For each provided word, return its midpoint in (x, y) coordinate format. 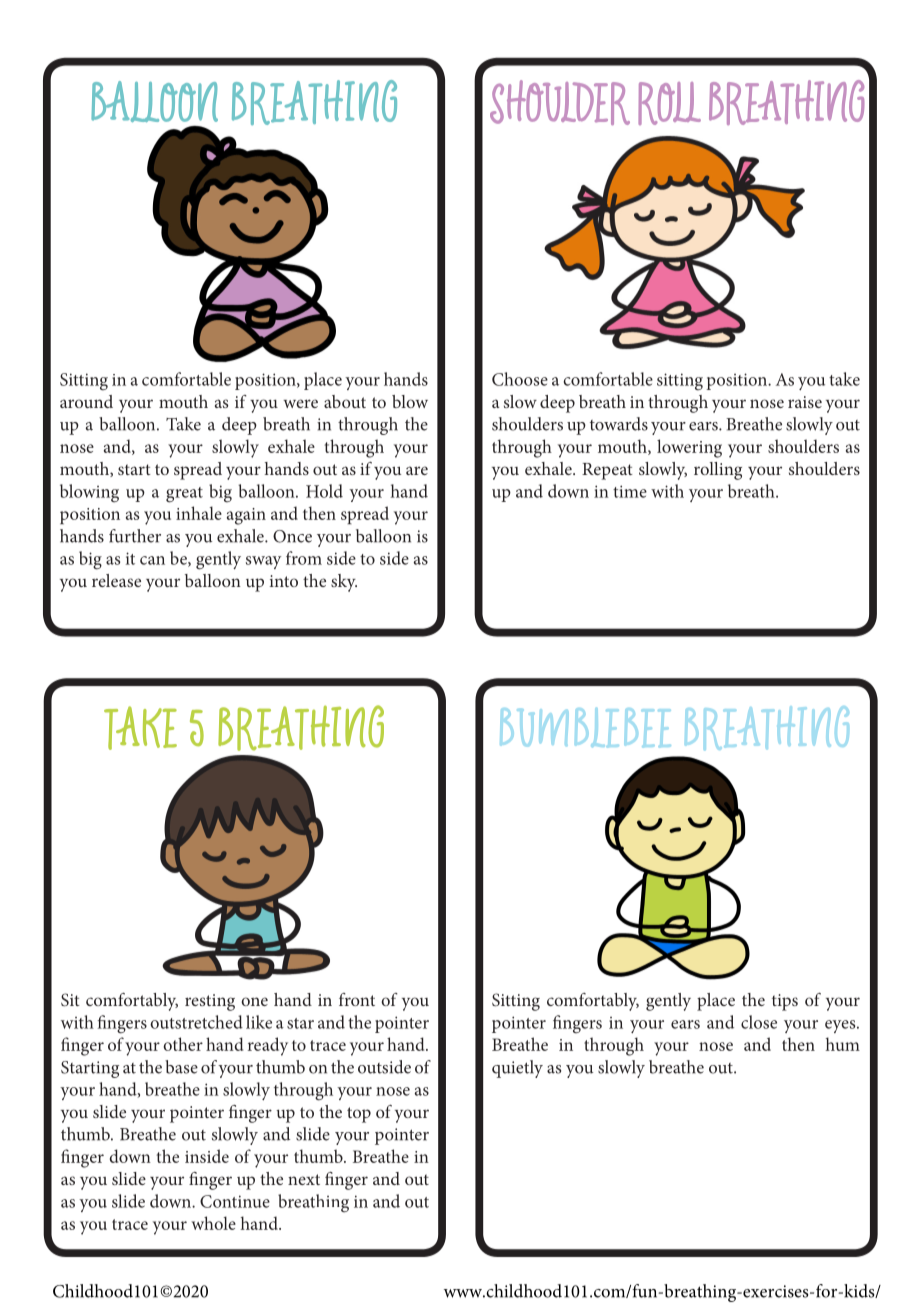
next (304, 1179)
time (630, 491)
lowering (689, 448)
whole (213, 1223)
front (357, 999)
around (86, 401)
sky (344, 583)
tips (785, 1002)
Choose (520, 379)
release (116, 580)
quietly (517, 1069)
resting (210, 1002)
